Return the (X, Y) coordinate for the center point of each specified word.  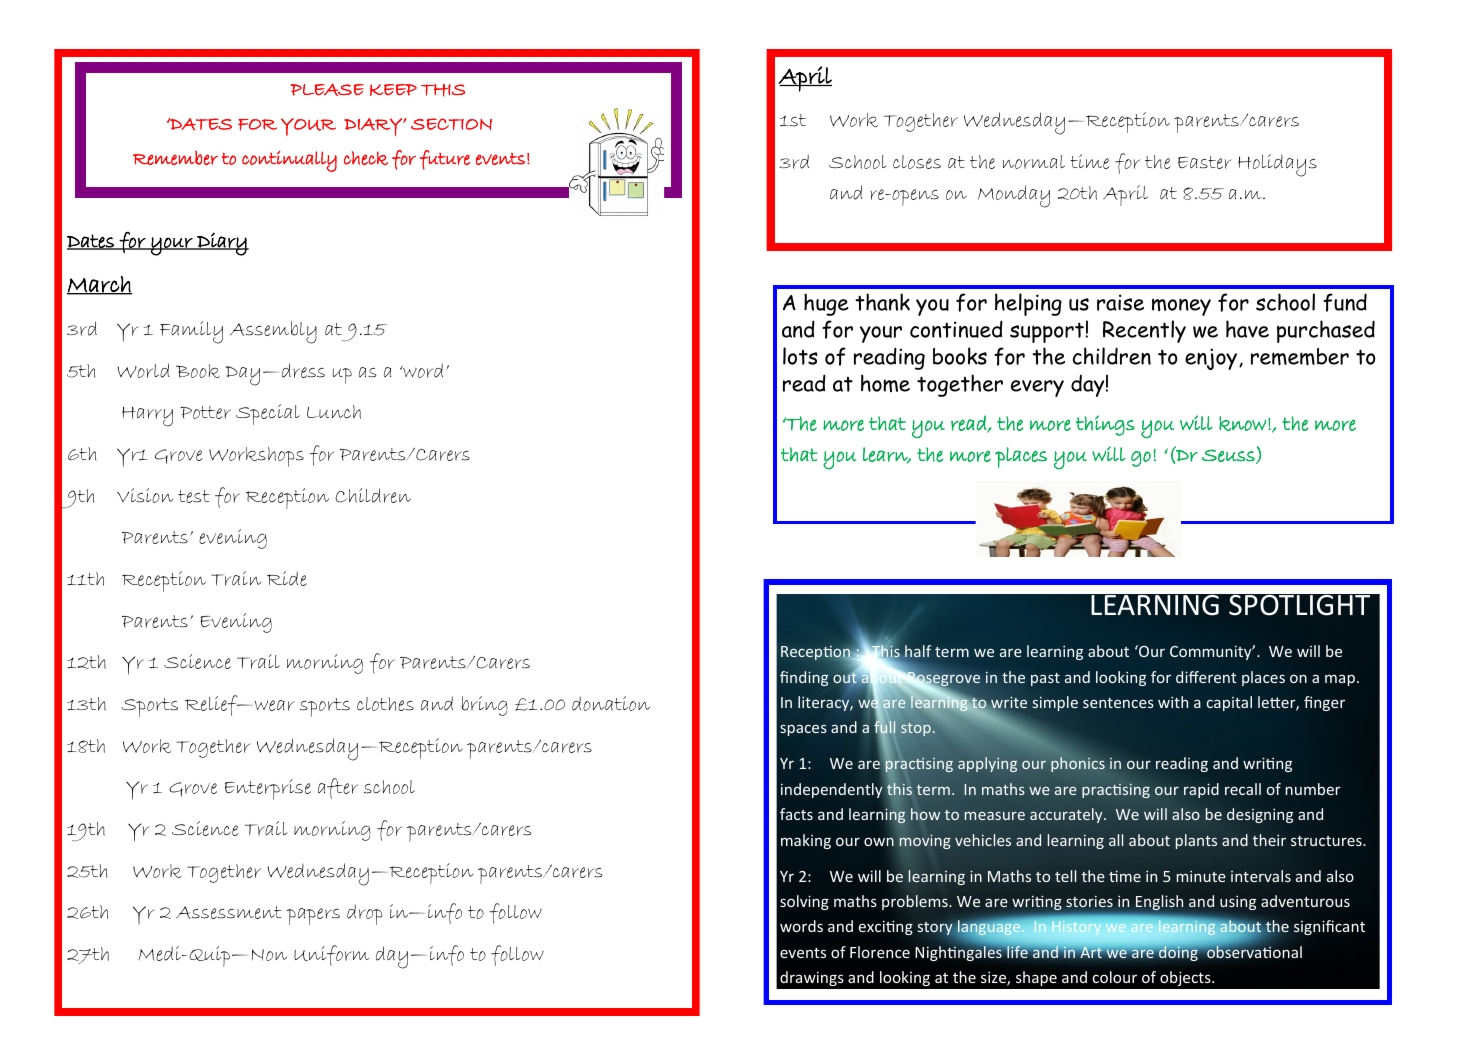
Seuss (1229, 456)
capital (1229, 703)
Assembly (273, 332)
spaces (803, 730)
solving (804, 902)
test (194, 496)
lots (800, 356)
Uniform (331, 955)
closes (917, 162)
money (1181, 307)
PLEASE (327, 89)
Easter (1205, 162)
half (918, 651)
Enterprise (268, 789)
